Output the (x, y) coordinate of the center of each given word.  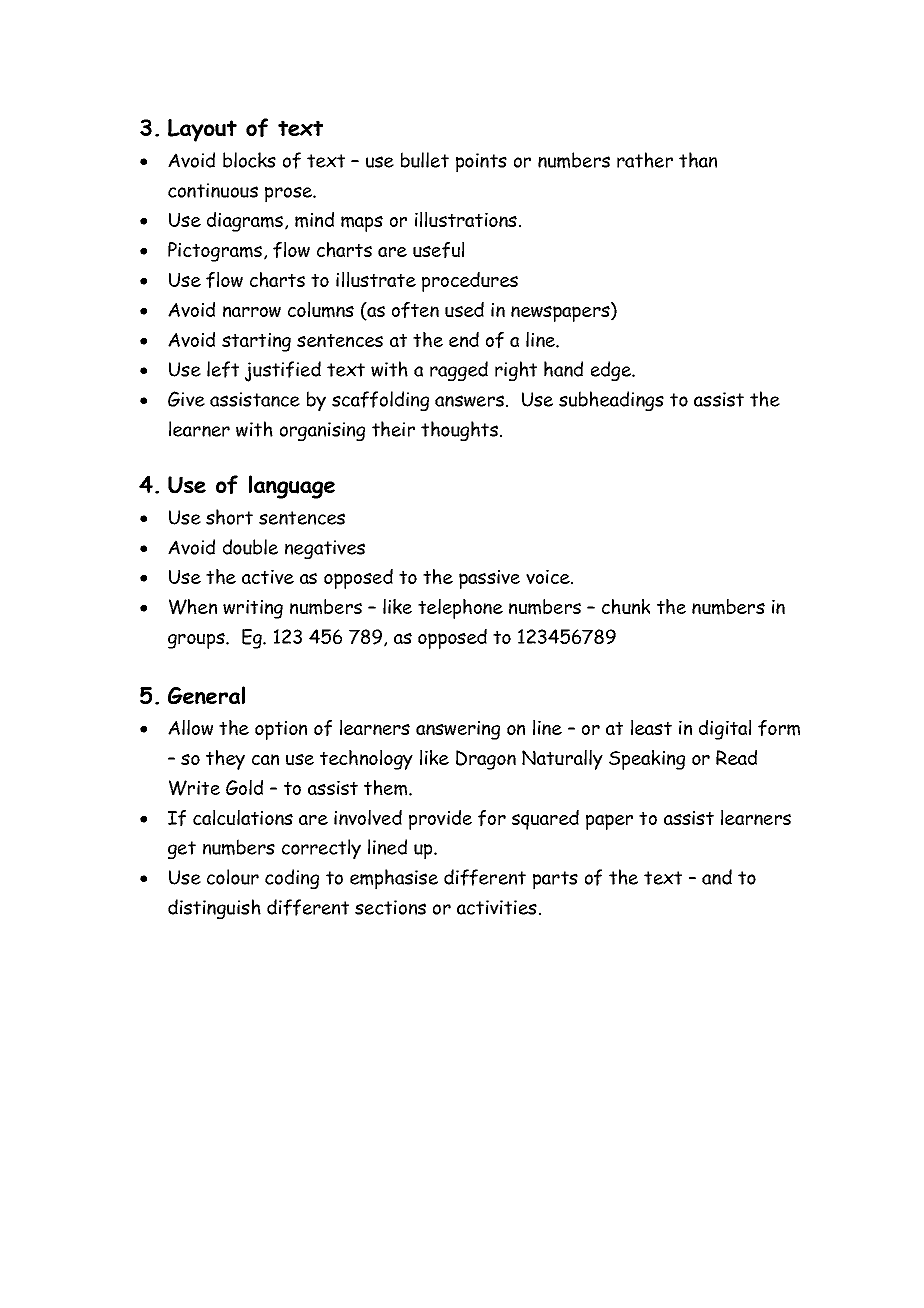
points (481, 163)
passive (489, 579)
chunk (626, 606)
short (229, 517)
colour (233, 877)
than (698, 160)
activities (497, 907)
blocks (249, 160)
